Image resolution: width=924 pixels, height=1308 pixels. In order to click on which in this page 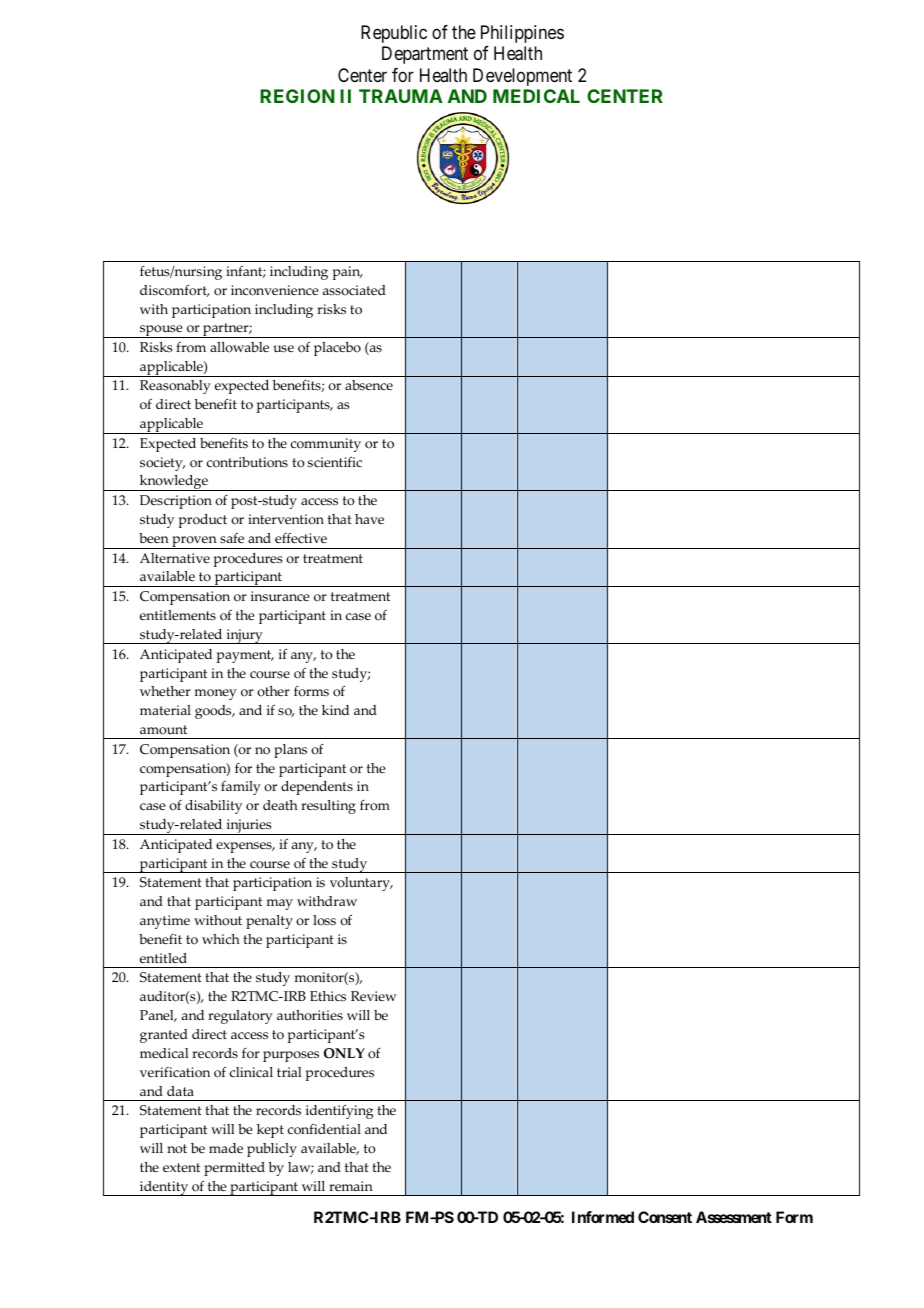, I will do `click(221, 939)`.
